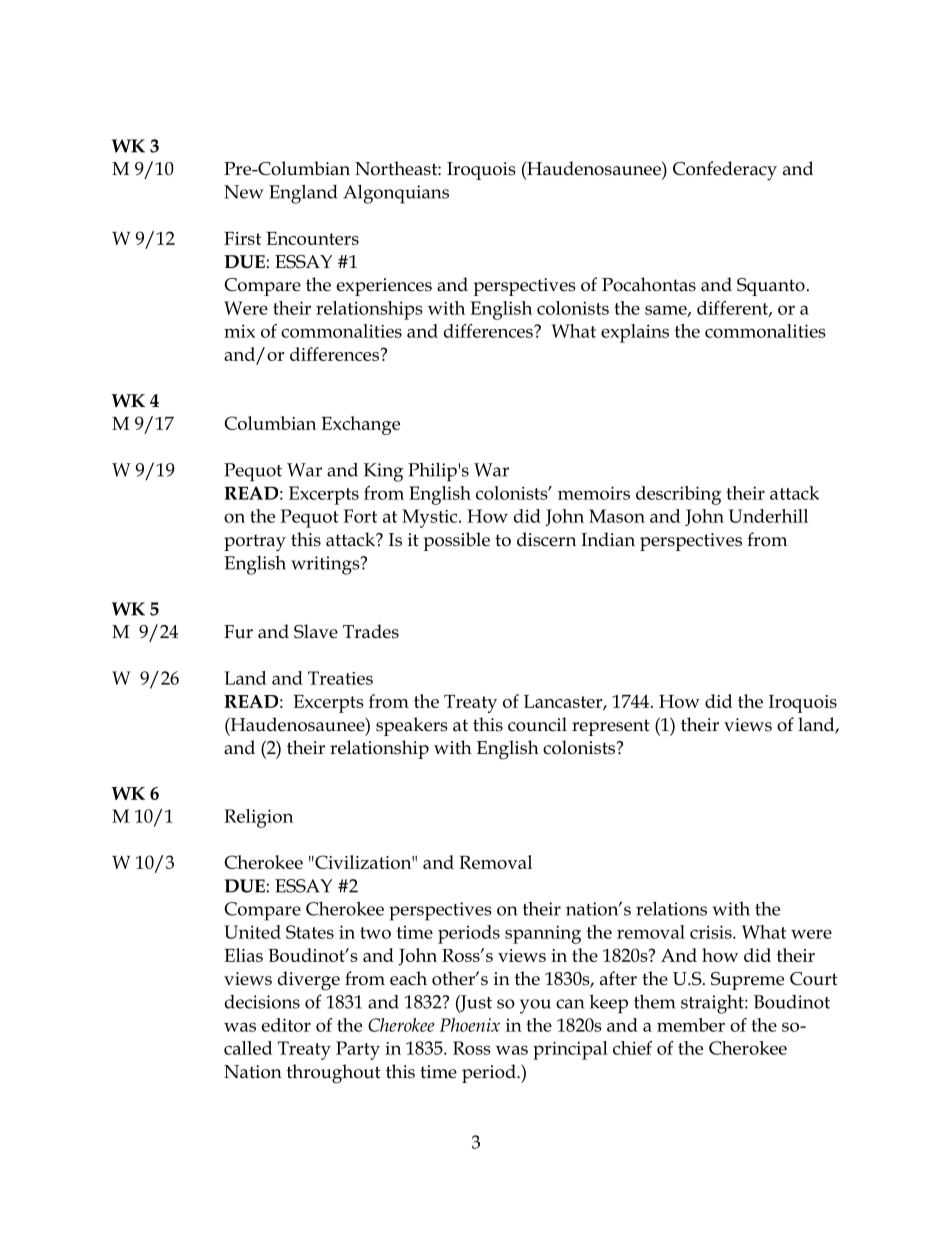  What do you see at coordinates (570, 1050) in the document?
I see `principal` at bounding box center [570, 1050].
